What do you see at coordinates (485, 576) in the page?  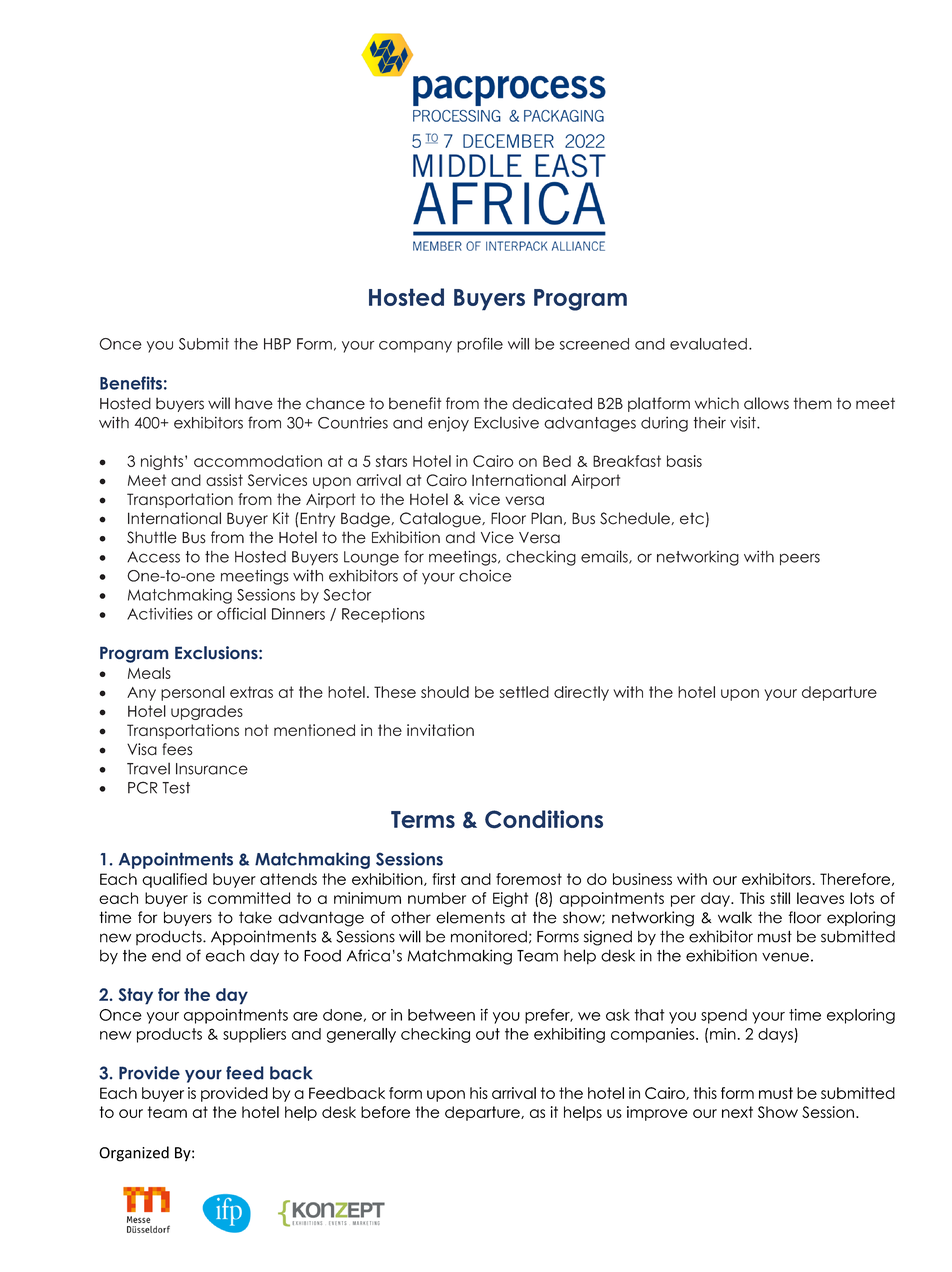 I see `choice` at bounding box center [485, 576].
